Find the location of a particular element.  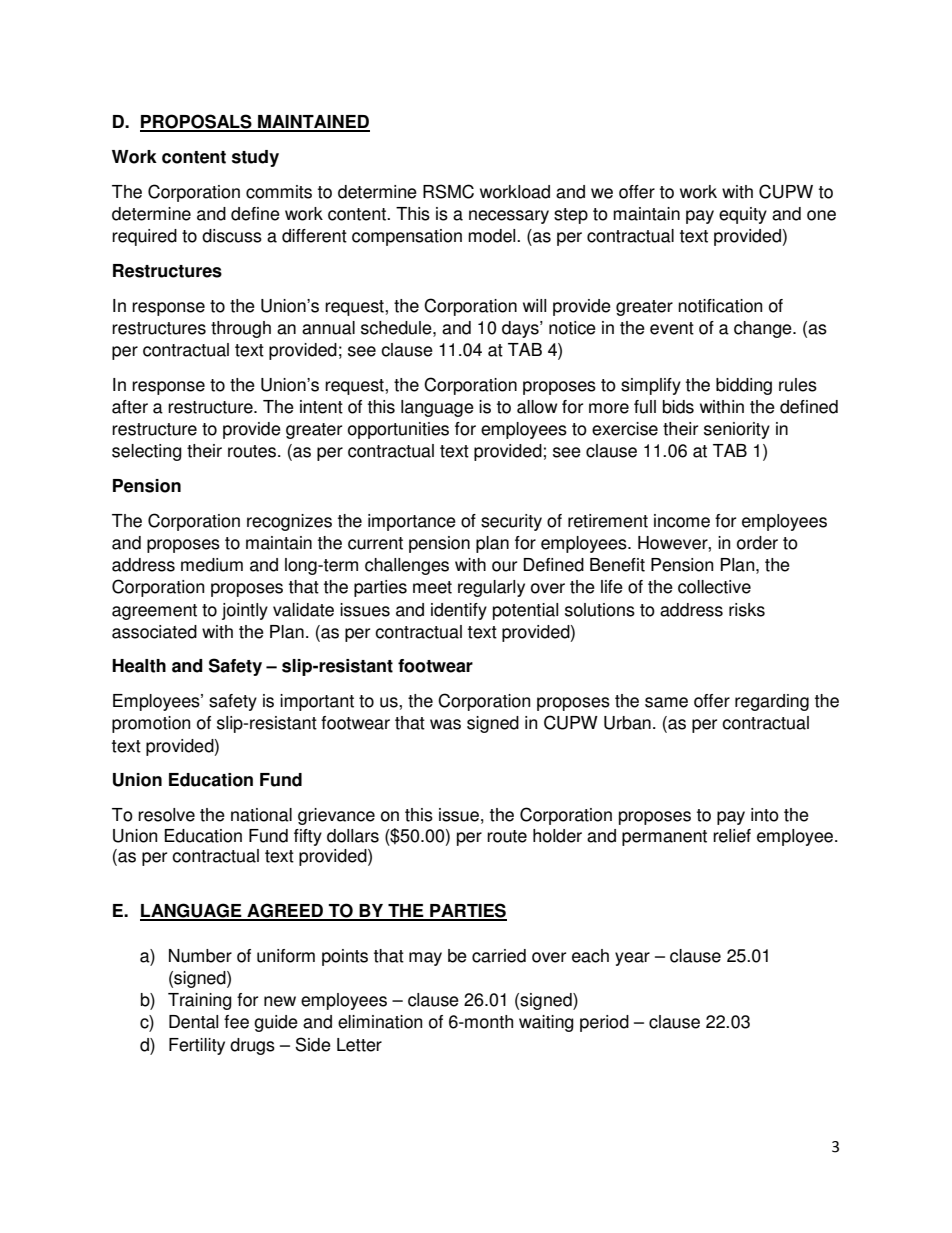

equity is located at coordinates (743, 215).
